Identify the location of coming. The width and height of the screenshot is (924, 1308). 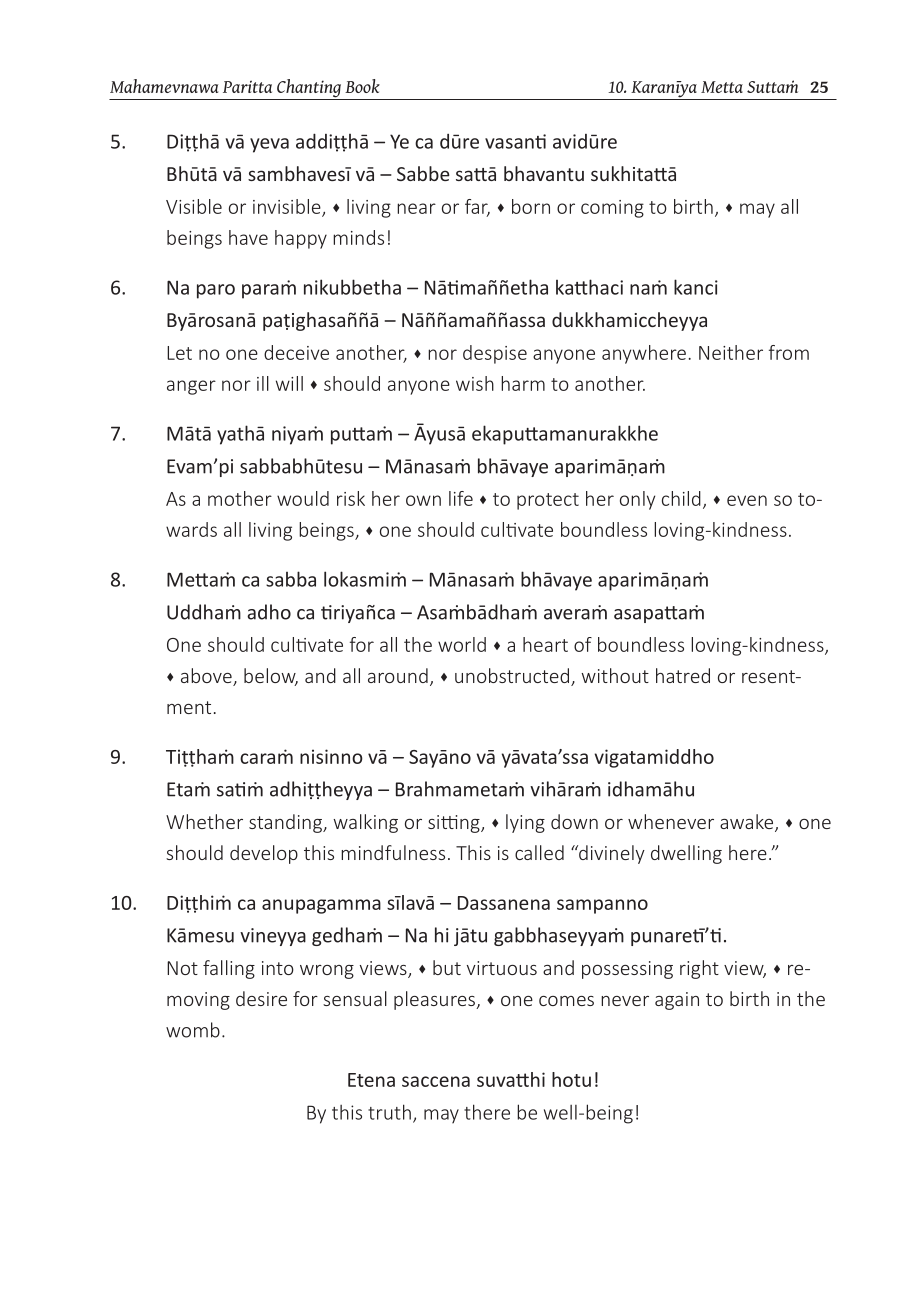
(612, 209).
